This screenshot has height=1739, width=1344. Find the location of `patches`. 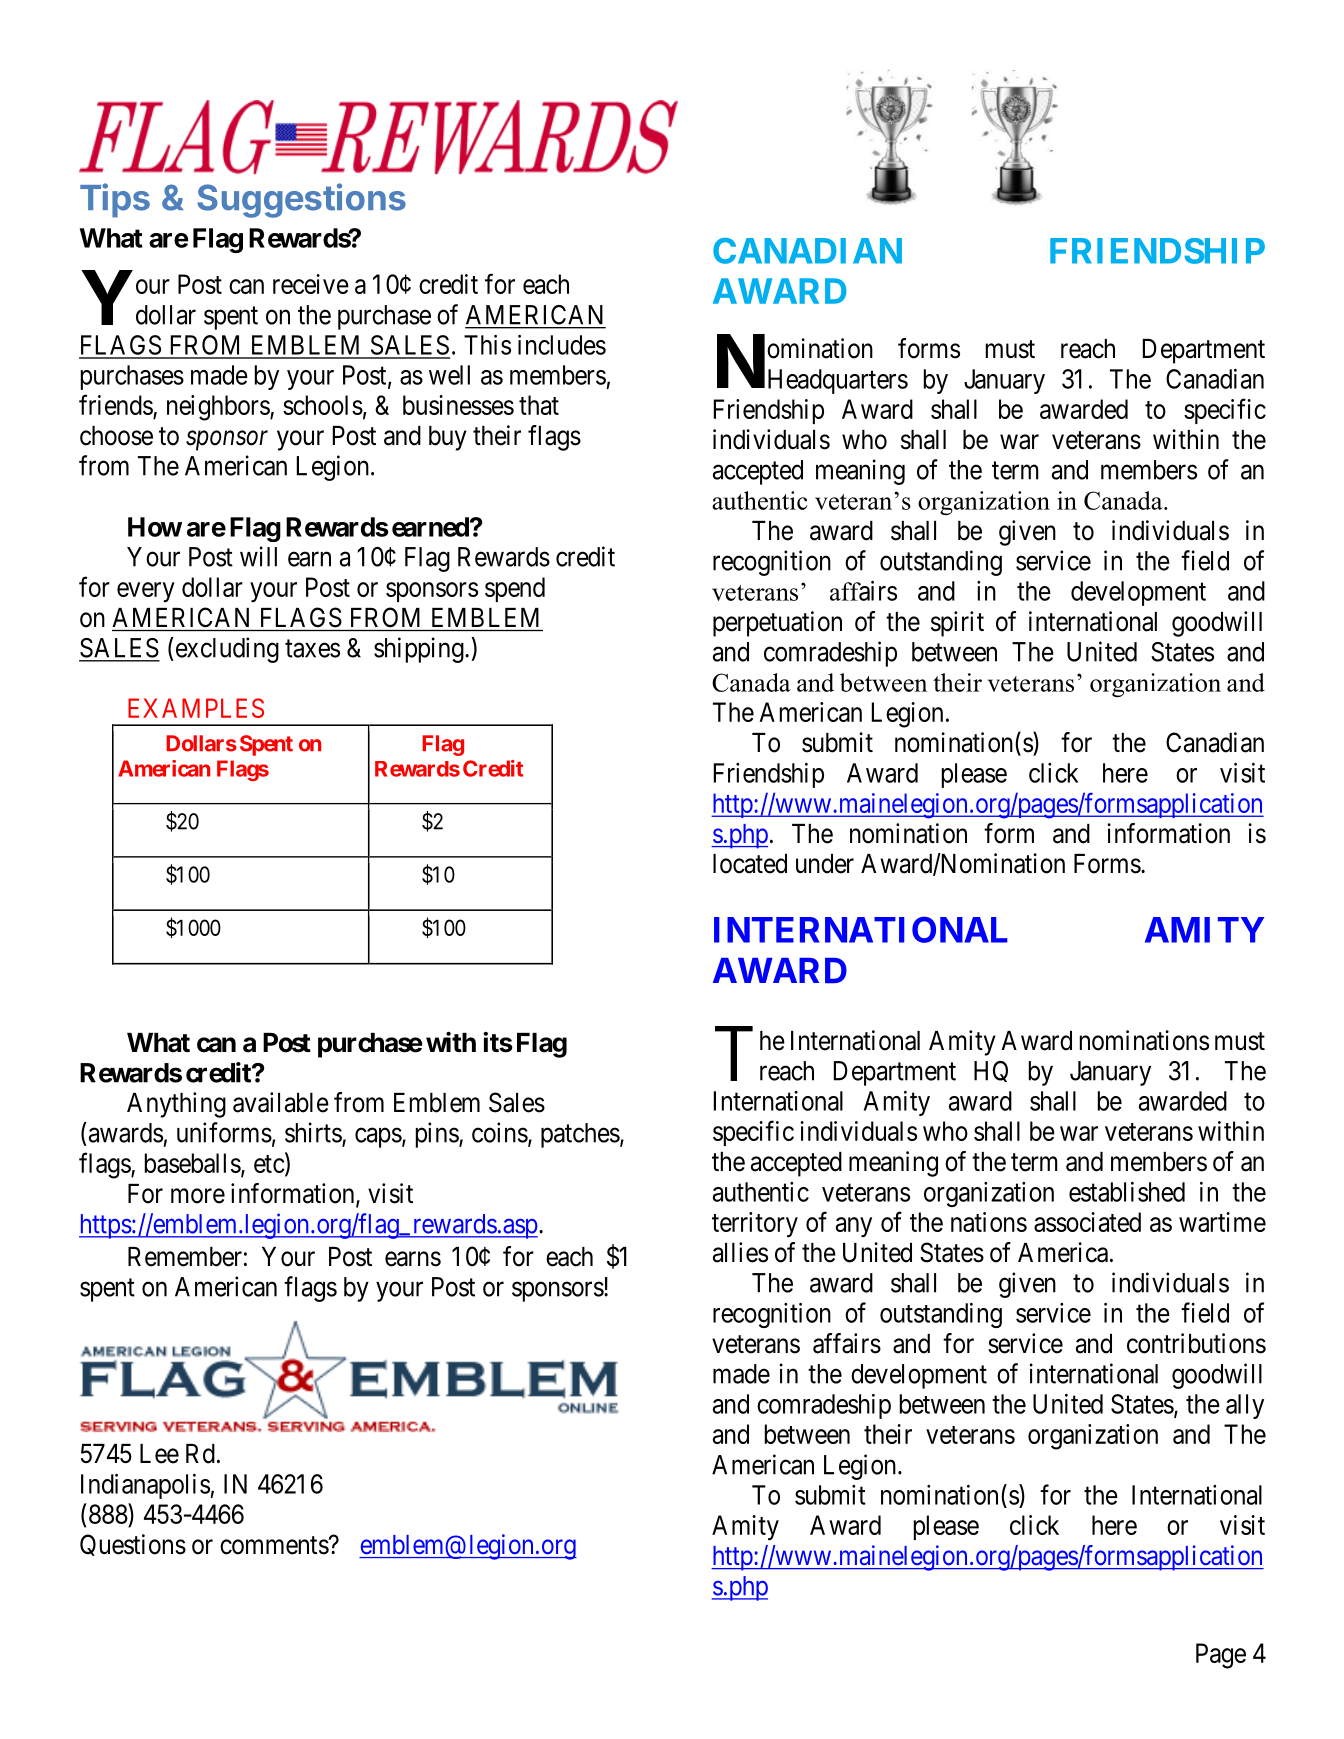

patches is located at coordinates (580, 1135).
